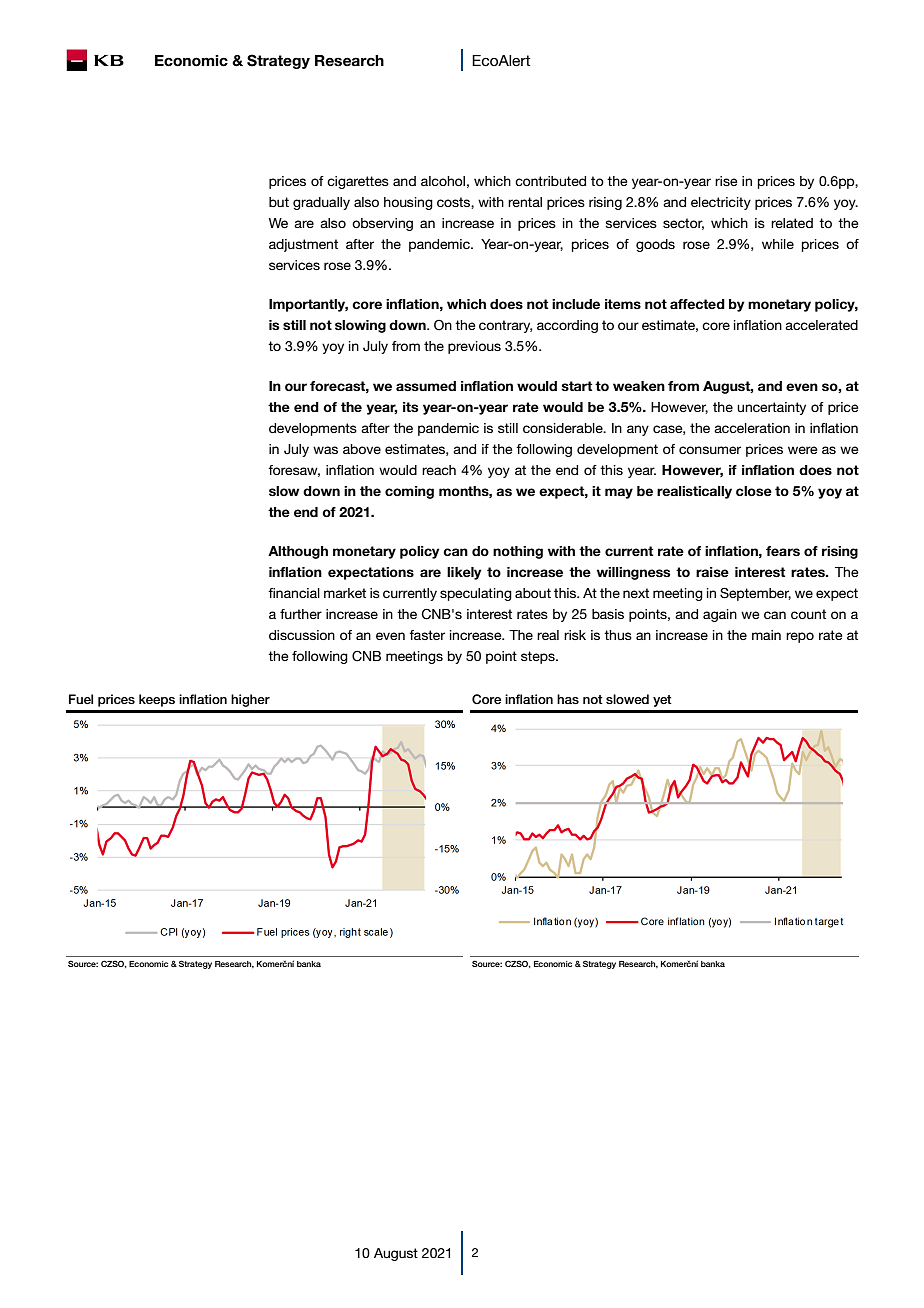  Describe the element at coordinates (325, 450) in the screenshot. I see `was` at that location.
